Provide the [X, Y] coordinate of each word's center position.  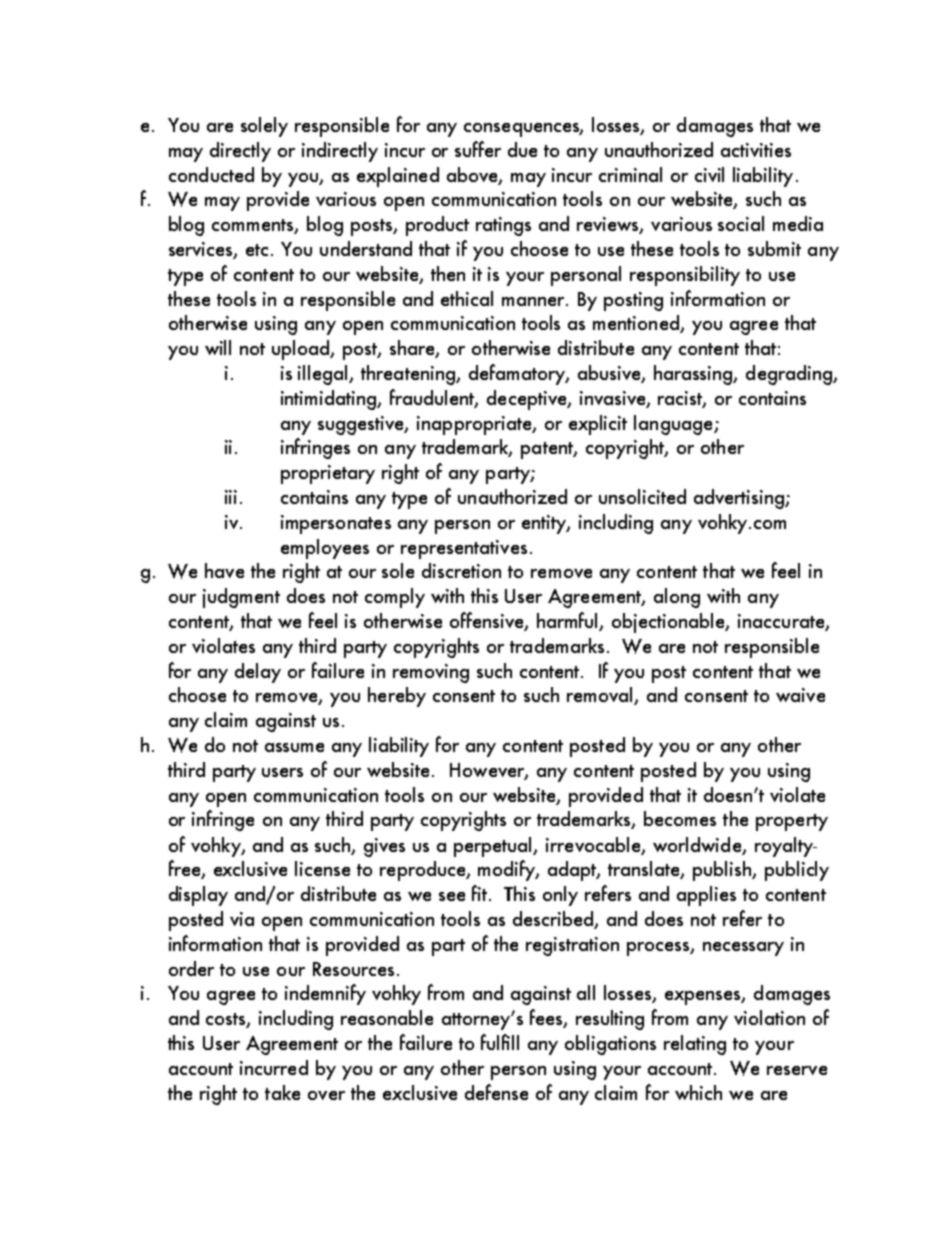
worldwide [698, 846]
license [322, 868]
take [282, 1092]
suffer [478, 149]
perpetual [494, 847]
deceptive [528, 400]
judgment [241, 598]
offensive [488, 621]
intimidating [330, 400]
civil [709, 174]
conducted [211, 174]
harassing [694, 375]
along [677, 598]
